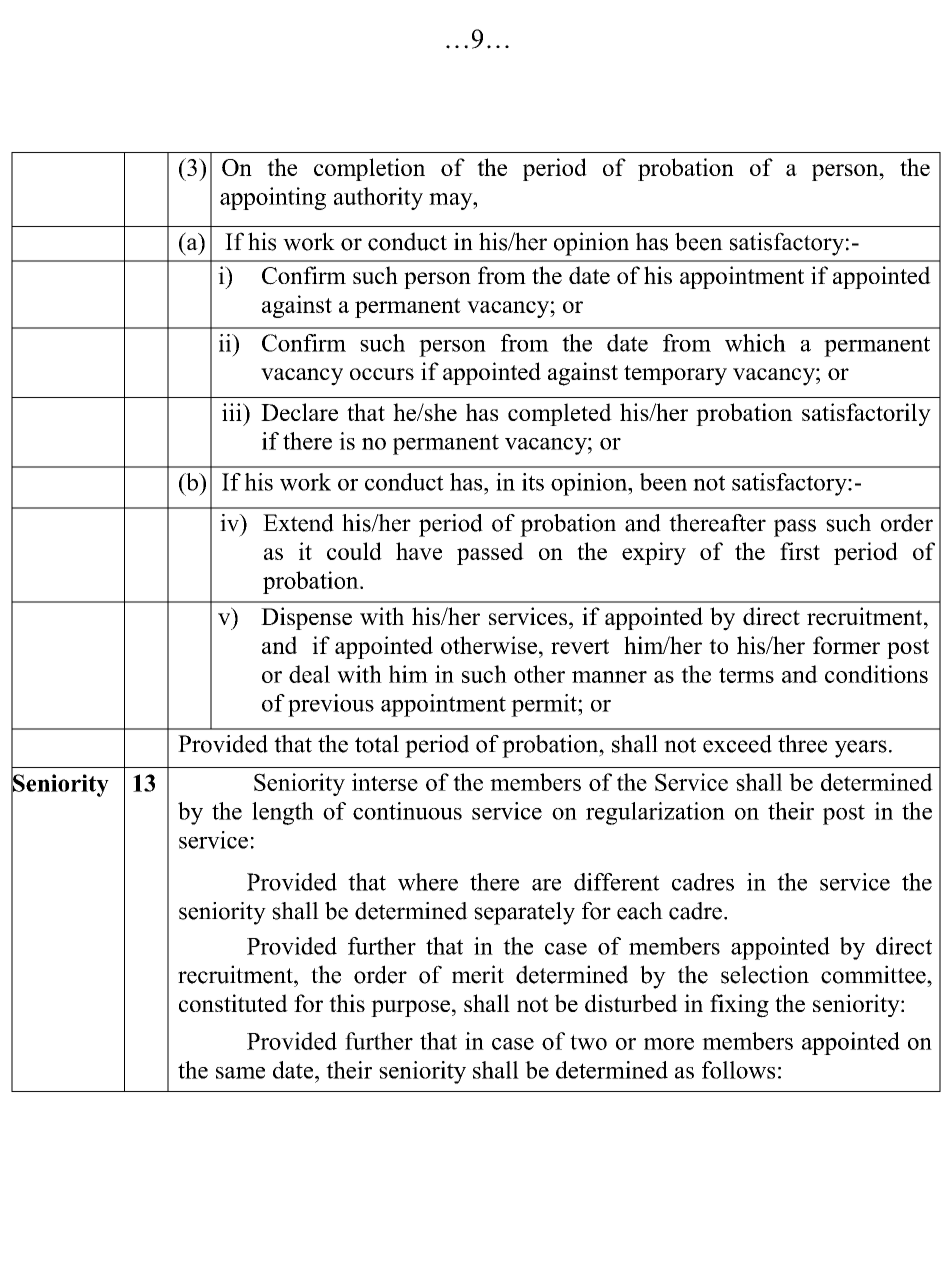 The width and height of the screenshot is (952, 1270). Describe the element at coordinates (347, 1003) in the screenshot. I see `this` at that location.
